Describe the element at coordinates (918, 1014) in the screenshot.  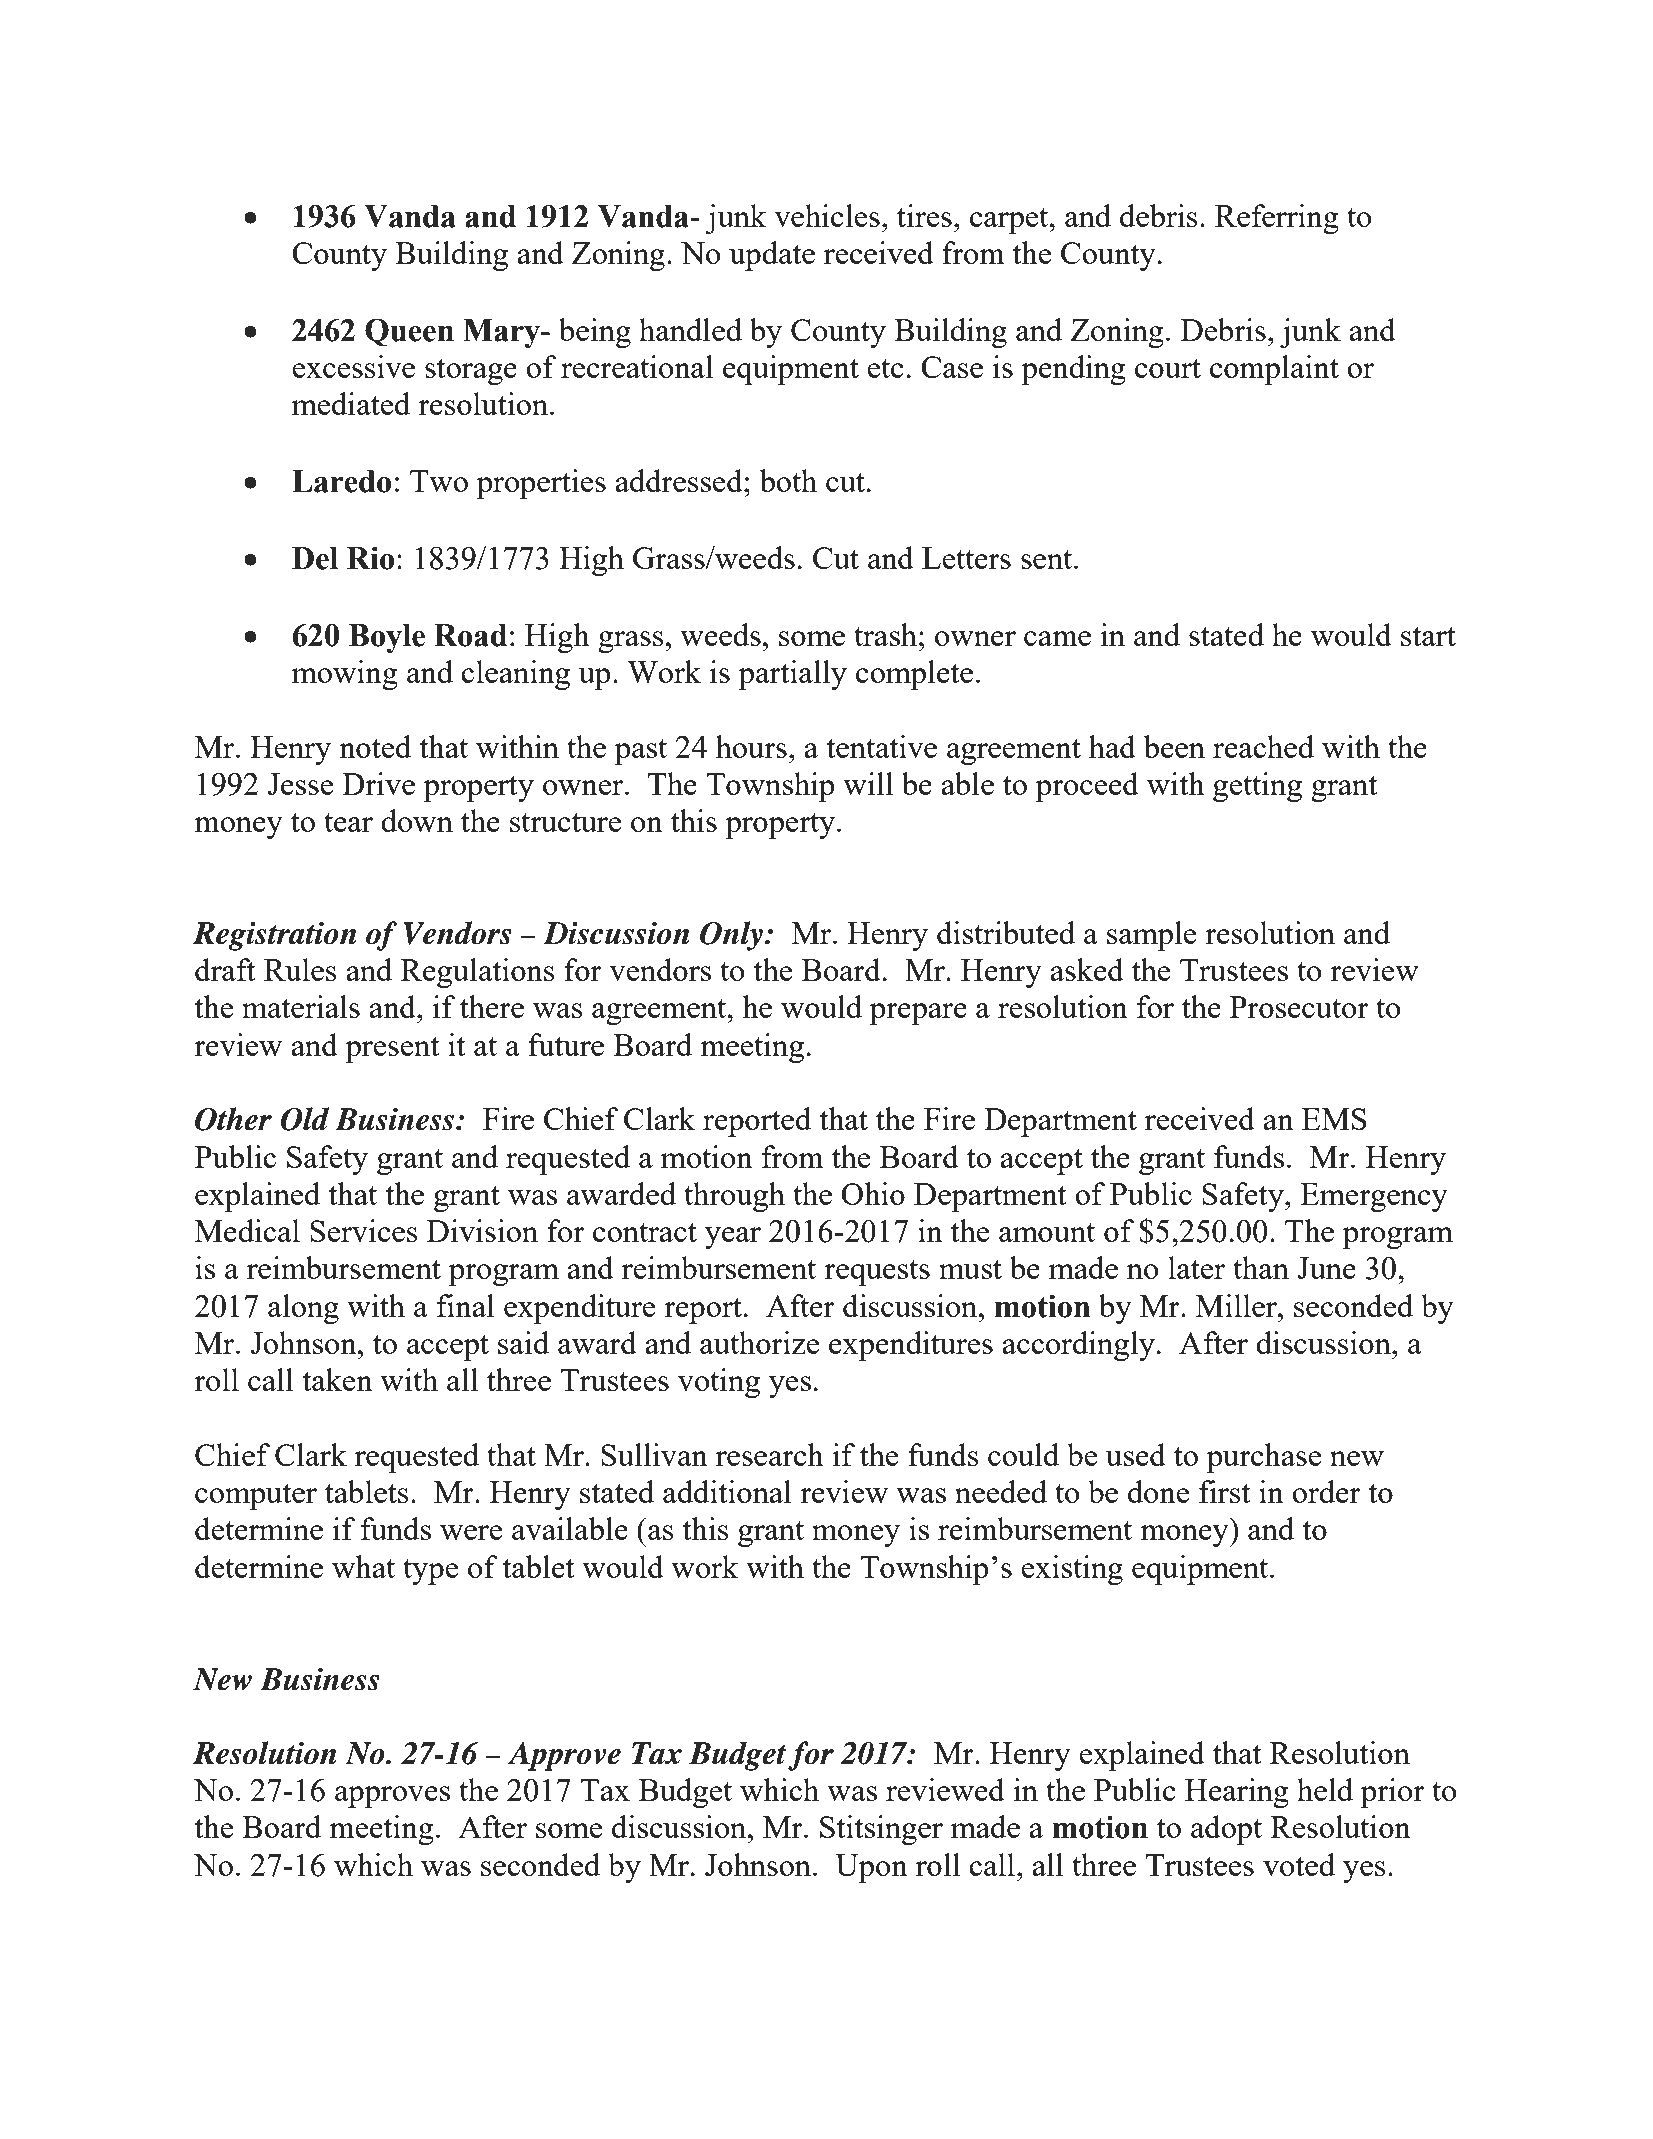
I see `prepare` at that location.
